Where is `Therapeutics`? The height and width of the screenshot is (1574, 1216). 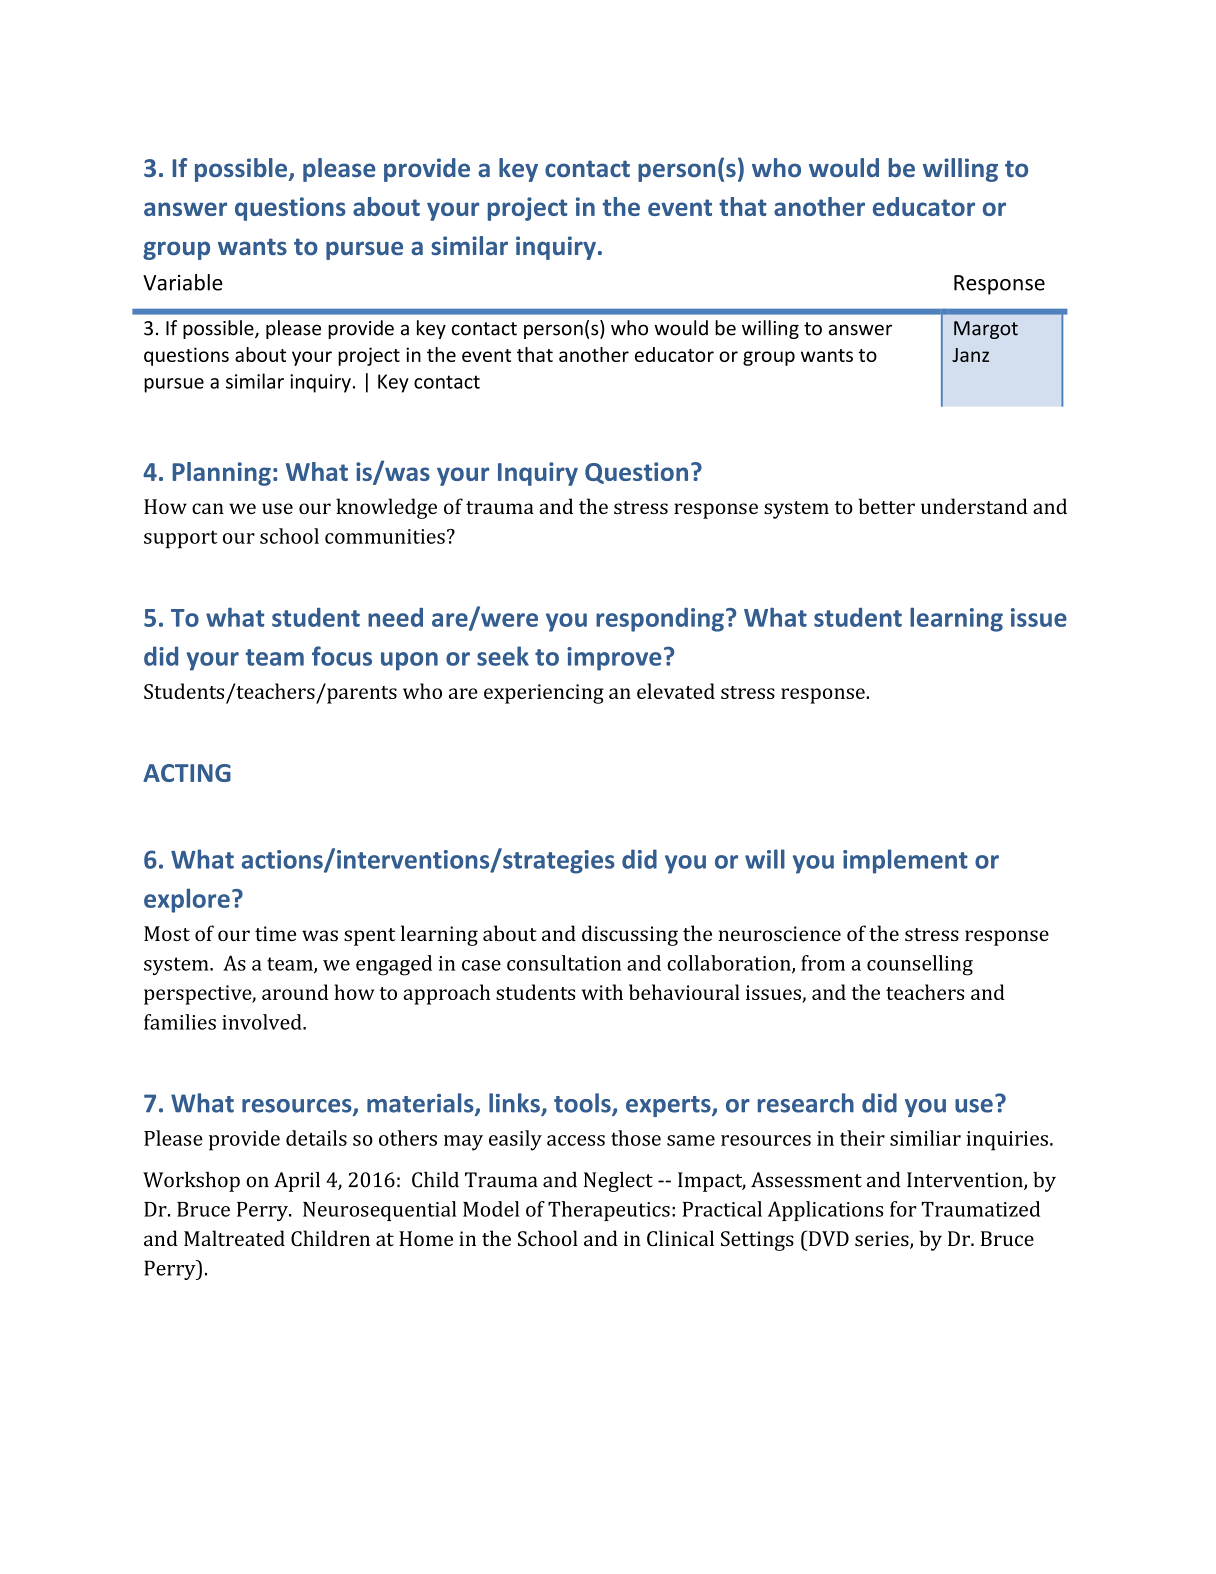 Therapeutics is located at coordinates (609, 1211).
